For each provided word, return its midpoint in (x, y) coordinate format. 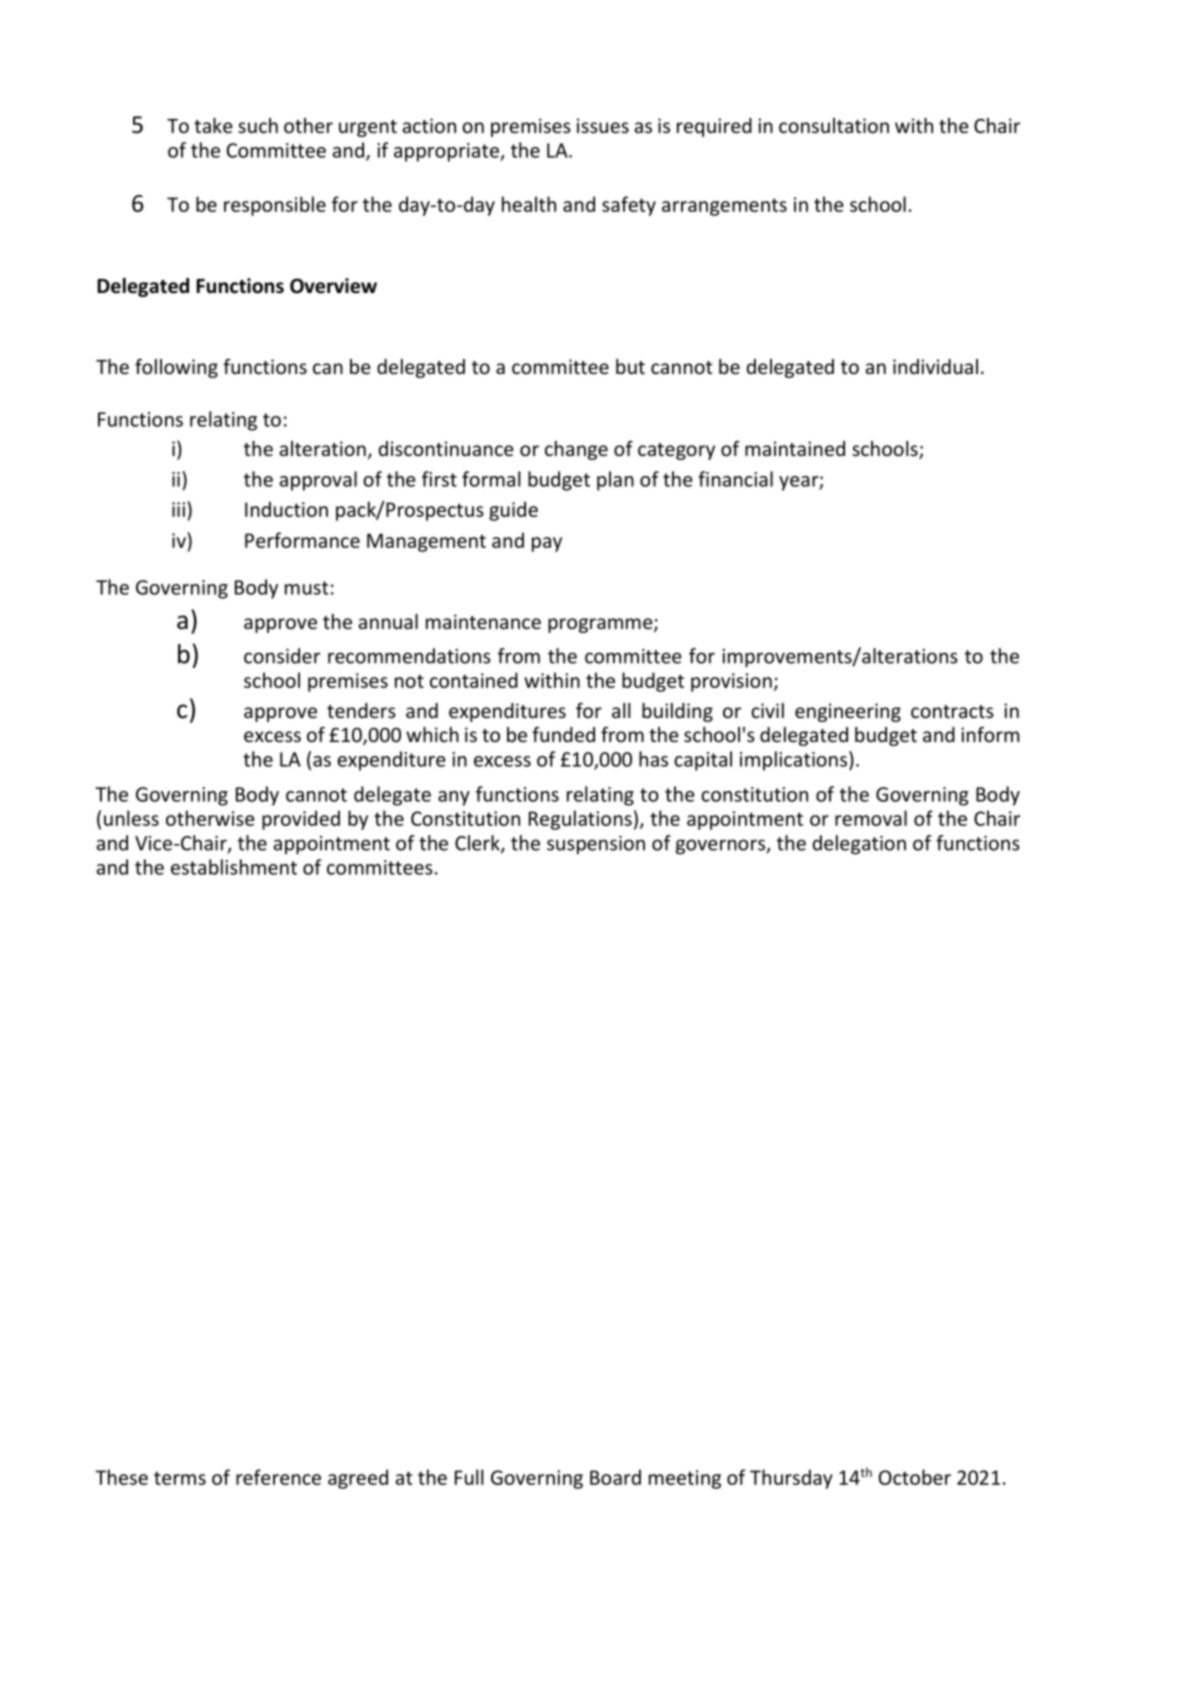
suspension (596, 845)
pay (547, 544)
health (529, 204)
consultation (834, 125)
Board (615, 1477)
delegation (859, 845)
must (307, 588)
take (213, 125)
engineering (848, 712)
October (915, 1477)
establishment (234, 867)
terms (180, 1478)
